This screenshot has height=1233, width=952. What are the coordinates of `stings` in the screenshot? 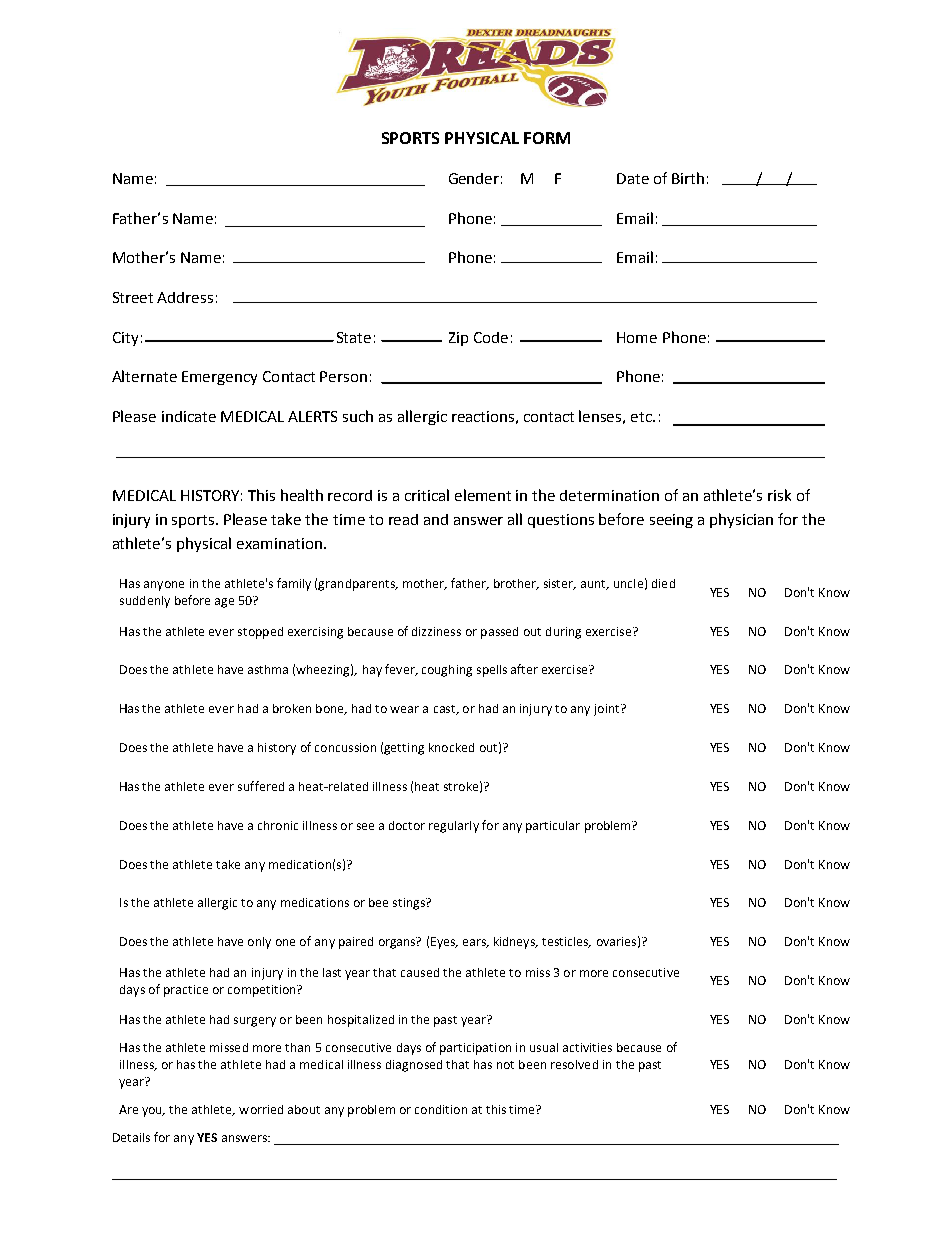 It's located at (410, 904).
